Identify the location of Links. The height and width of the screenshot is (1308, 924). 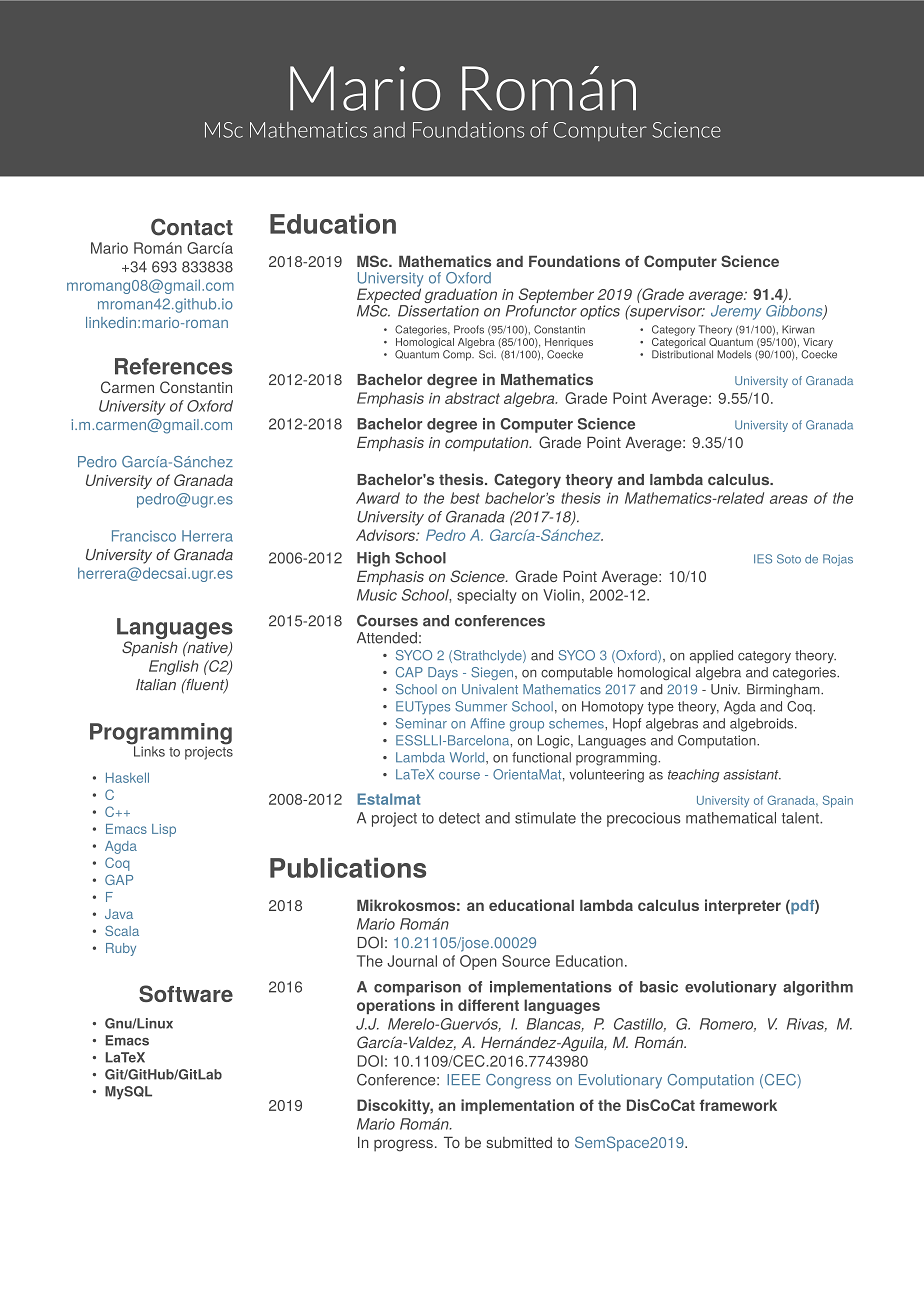
(148, 750).
